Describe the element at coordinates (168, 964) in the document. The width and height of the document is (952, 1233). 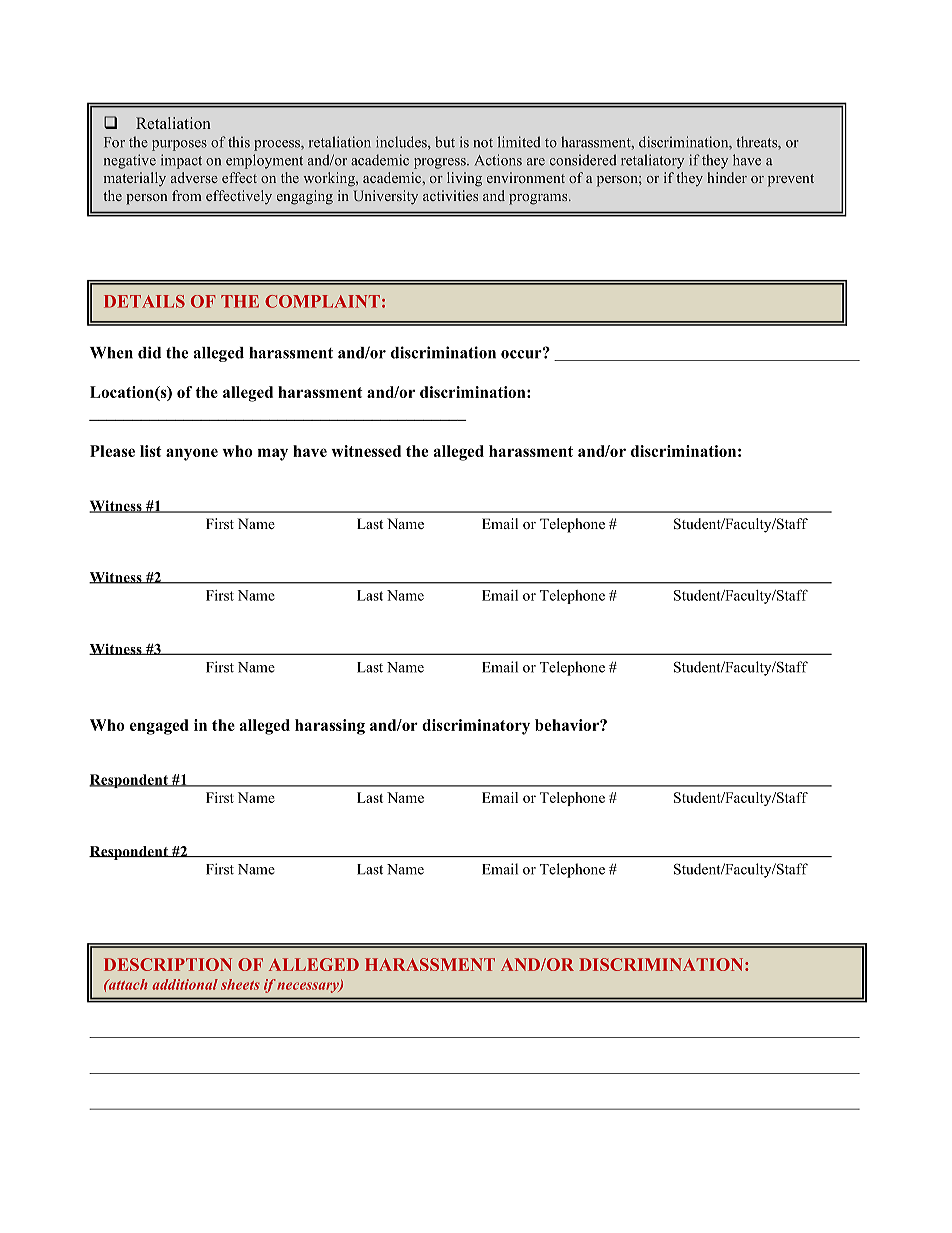
I see `DESCRIPTION` at that location.
